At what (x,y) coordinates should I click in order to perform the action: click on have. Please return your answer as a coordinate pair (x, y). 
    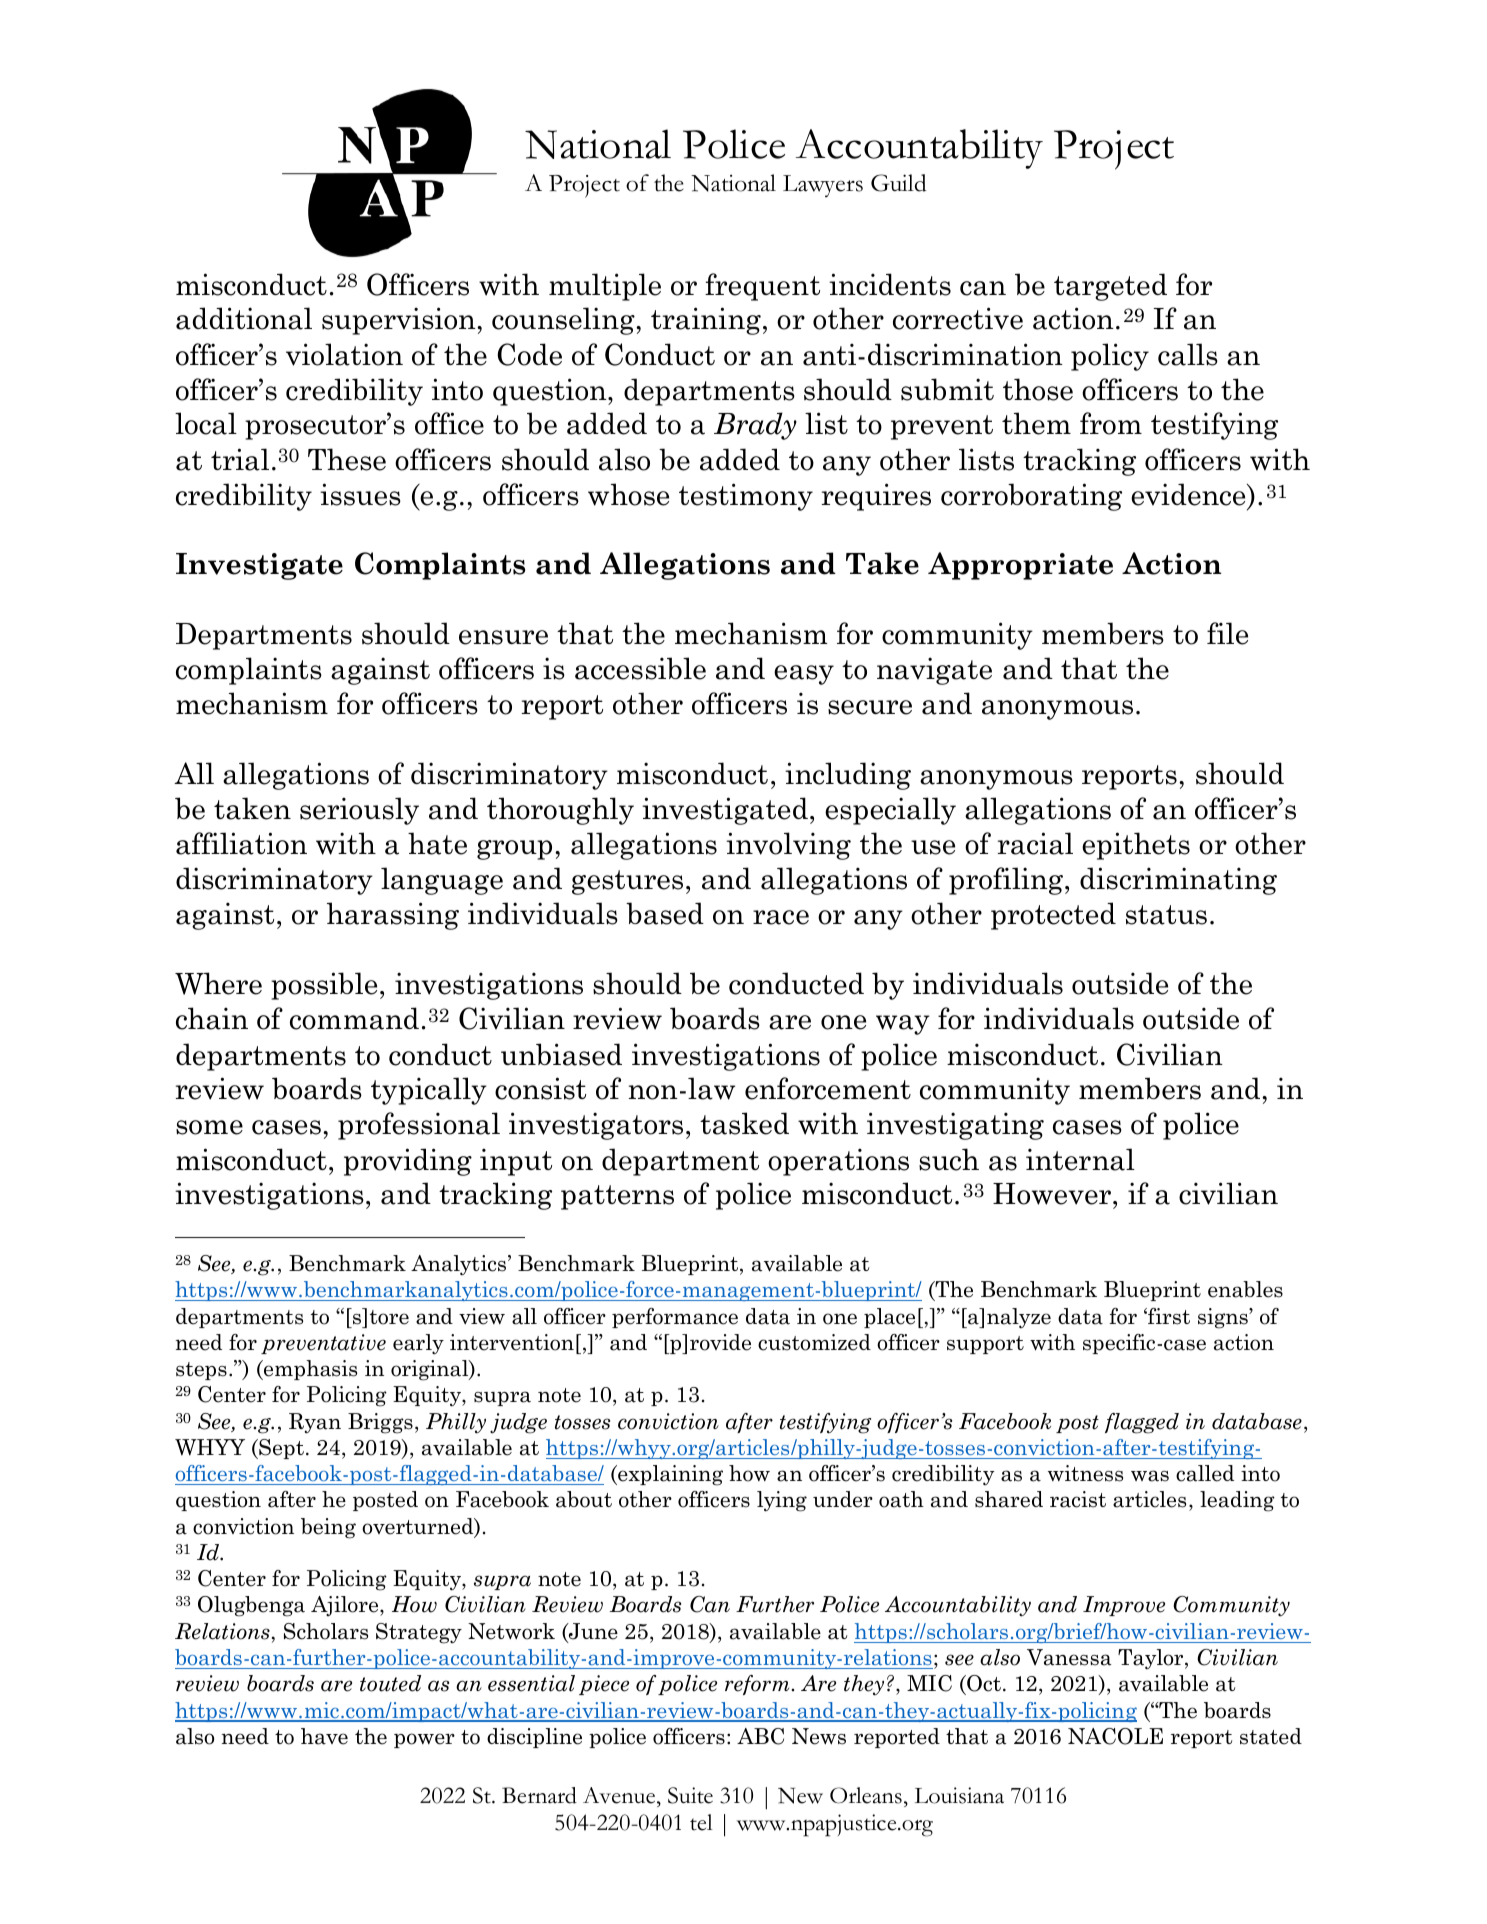
    Looking at the image, I should click on (324, 1736).
